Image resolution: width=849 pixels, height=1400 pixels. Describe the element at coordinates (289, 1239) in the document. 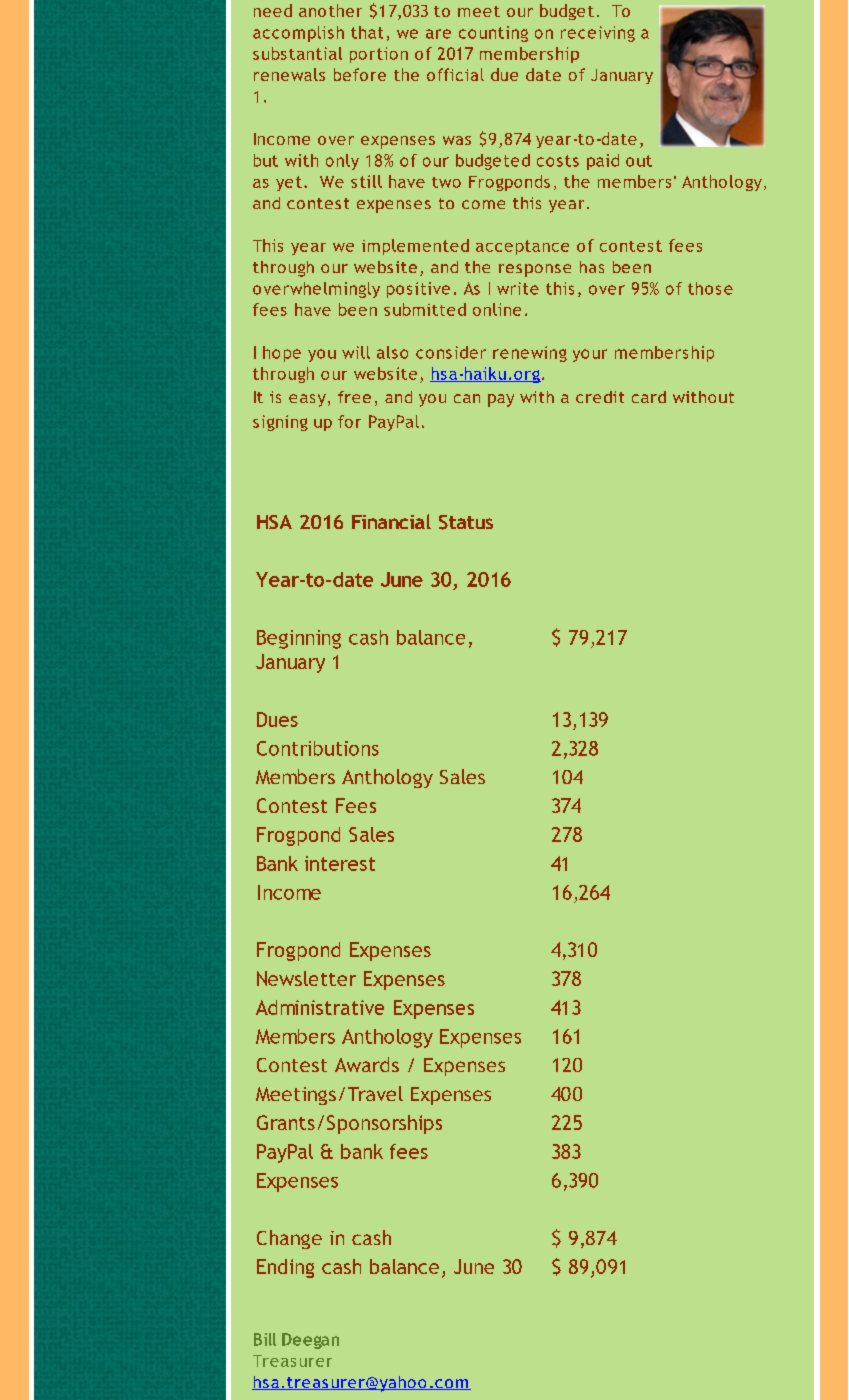

I see `Change` at that location.
